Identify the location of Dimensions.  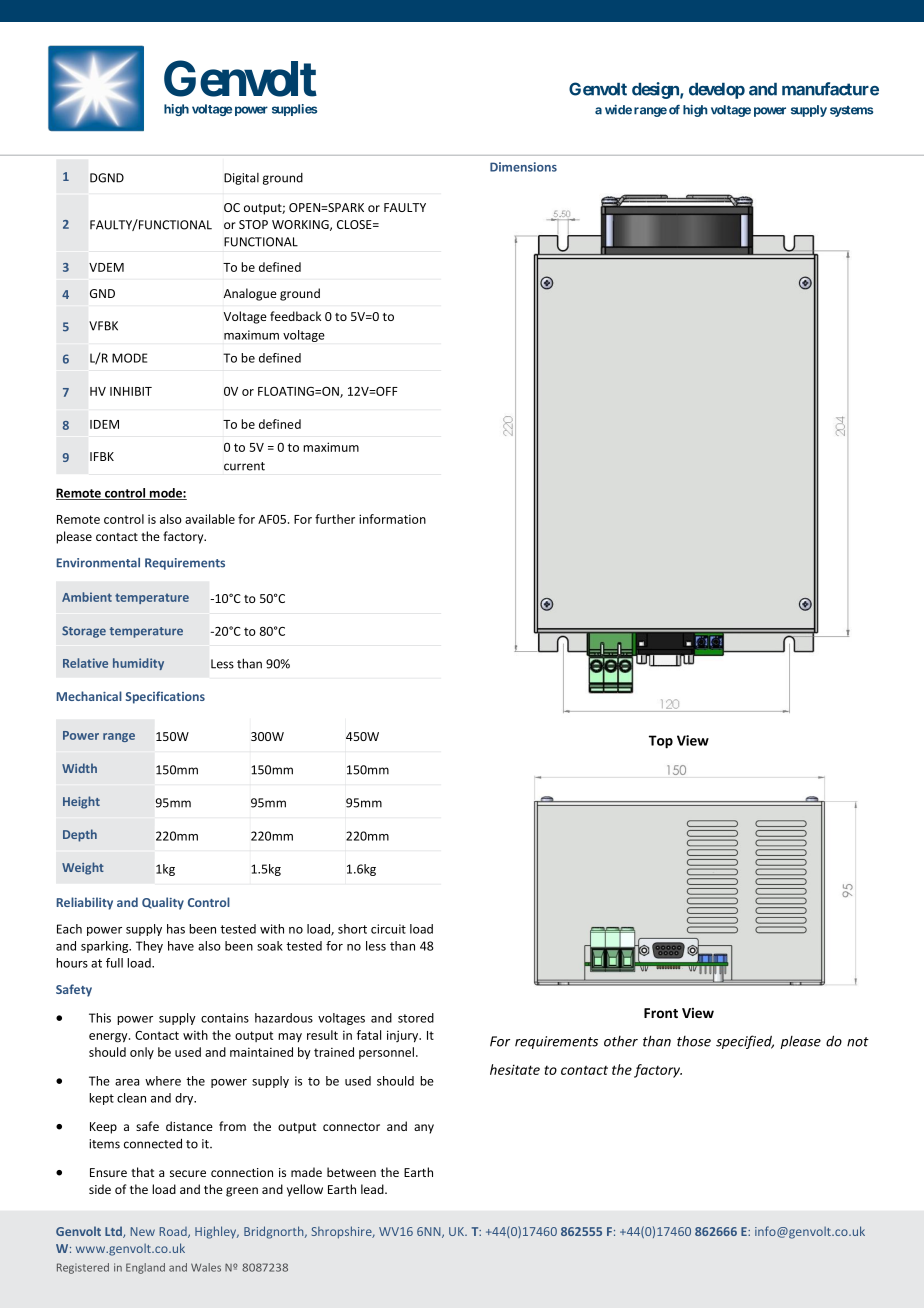
(523, 167).
